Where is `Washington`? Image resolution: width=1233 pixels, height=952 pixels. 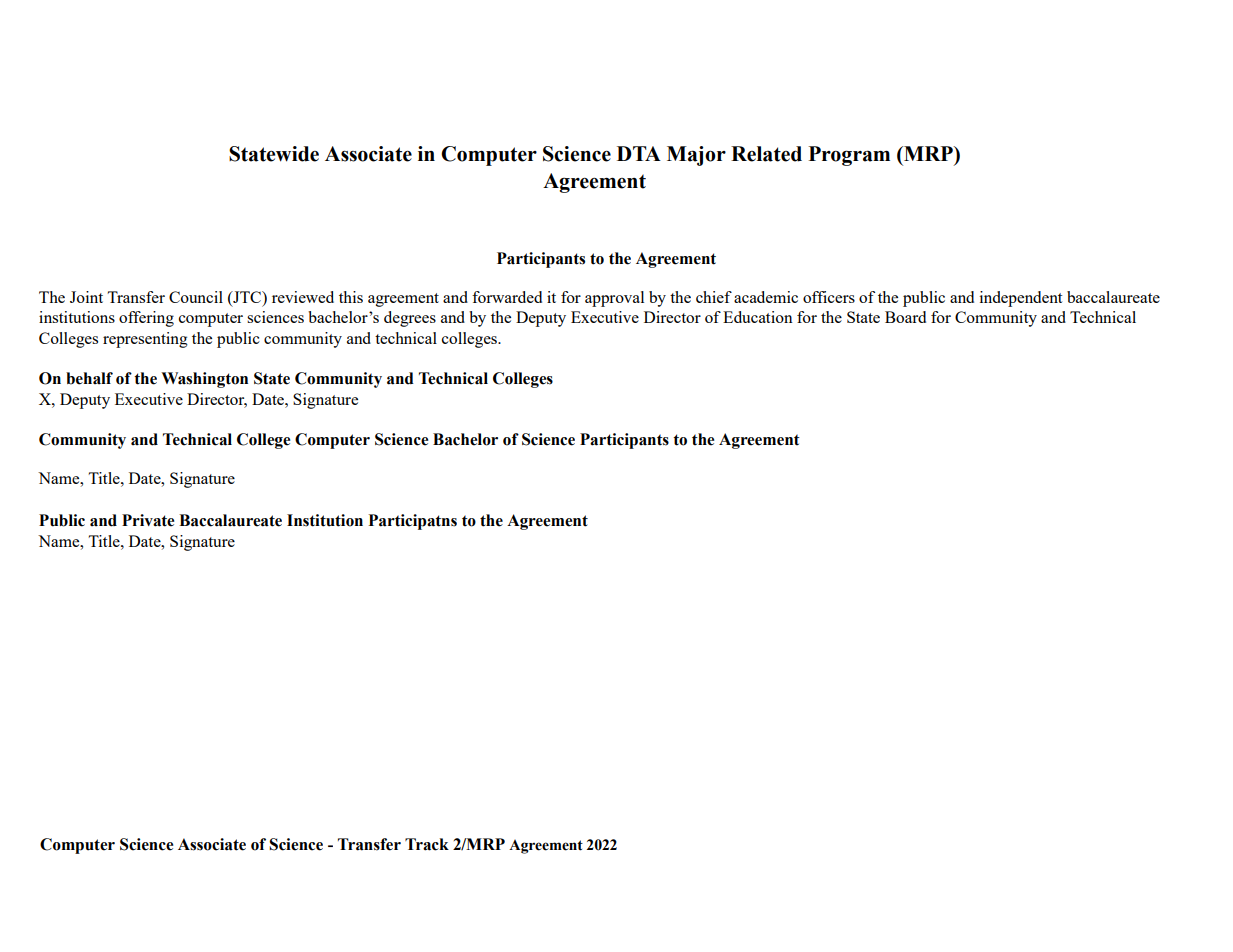
Washington is located at coordinates (204, 380).
